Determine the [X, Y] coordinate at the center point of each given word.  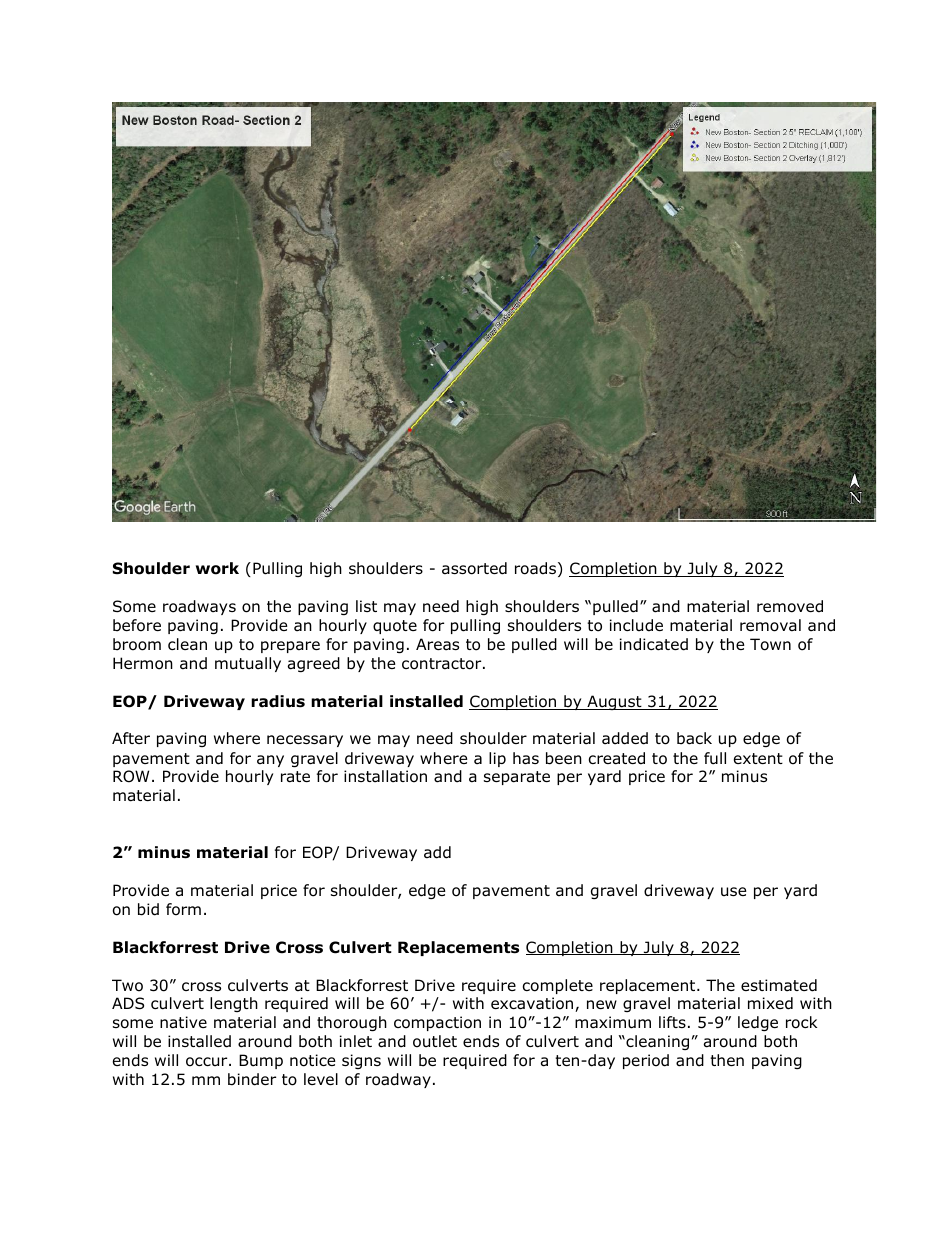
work [217, 568]
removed [790, 606]
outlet [435, 1041]
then [727, 1060]
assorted [474, 568]
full [715, 758]
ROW [131, 776]
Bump [261, 1061]
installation [385, 776]
